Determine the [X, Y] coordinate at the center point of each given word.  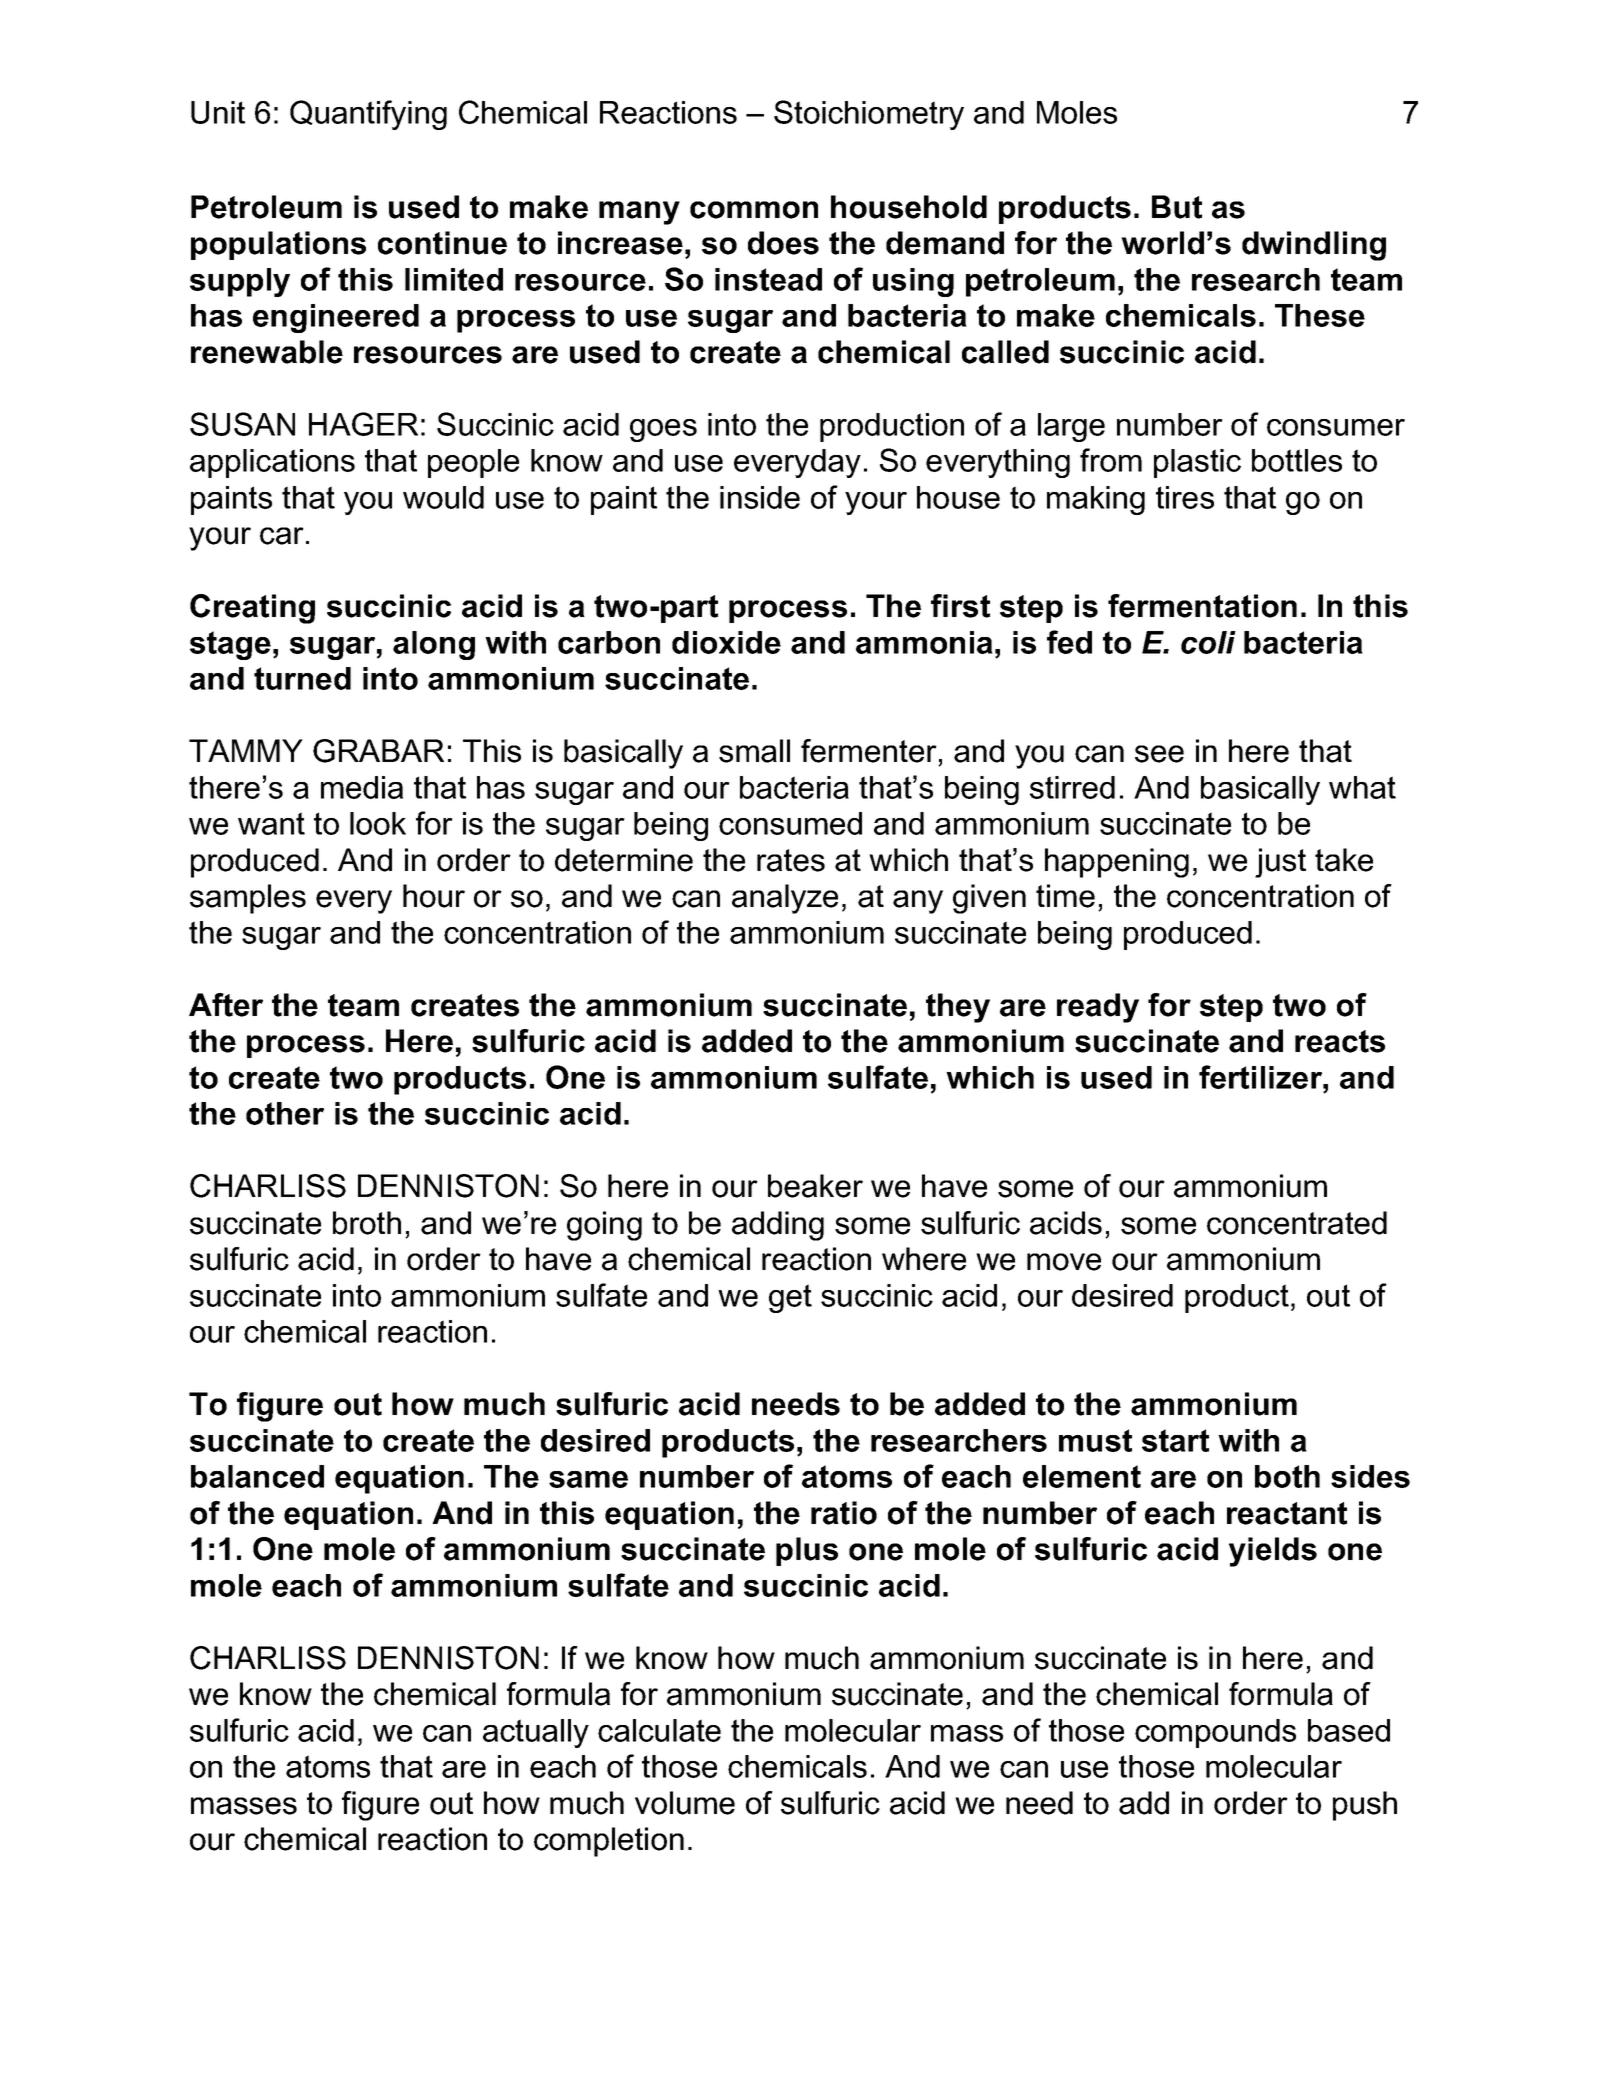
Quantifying [368, 115]
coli [1208, 642]
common [754, 210]
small [754, 751]
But [1177, 207]
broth [367, 1223]
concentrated [1297, 1223]
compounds [1215, 1733]
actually [536, 1733]
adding [778, 1226]
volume [685, 1803]
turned [302, 678]
